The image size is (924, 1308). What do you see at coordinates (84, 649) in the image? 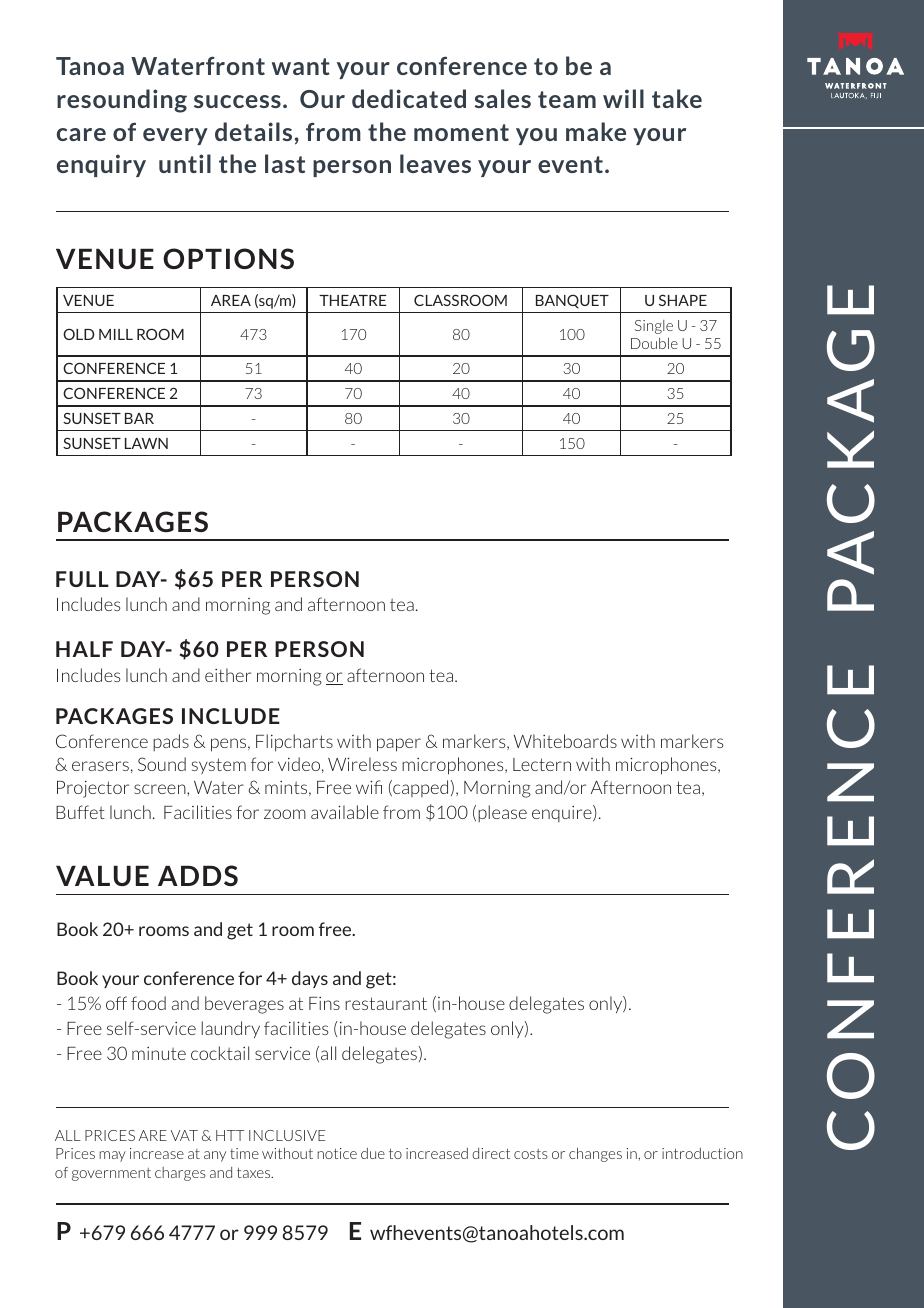
I see `HALF` at bounding box center [84, 649].
